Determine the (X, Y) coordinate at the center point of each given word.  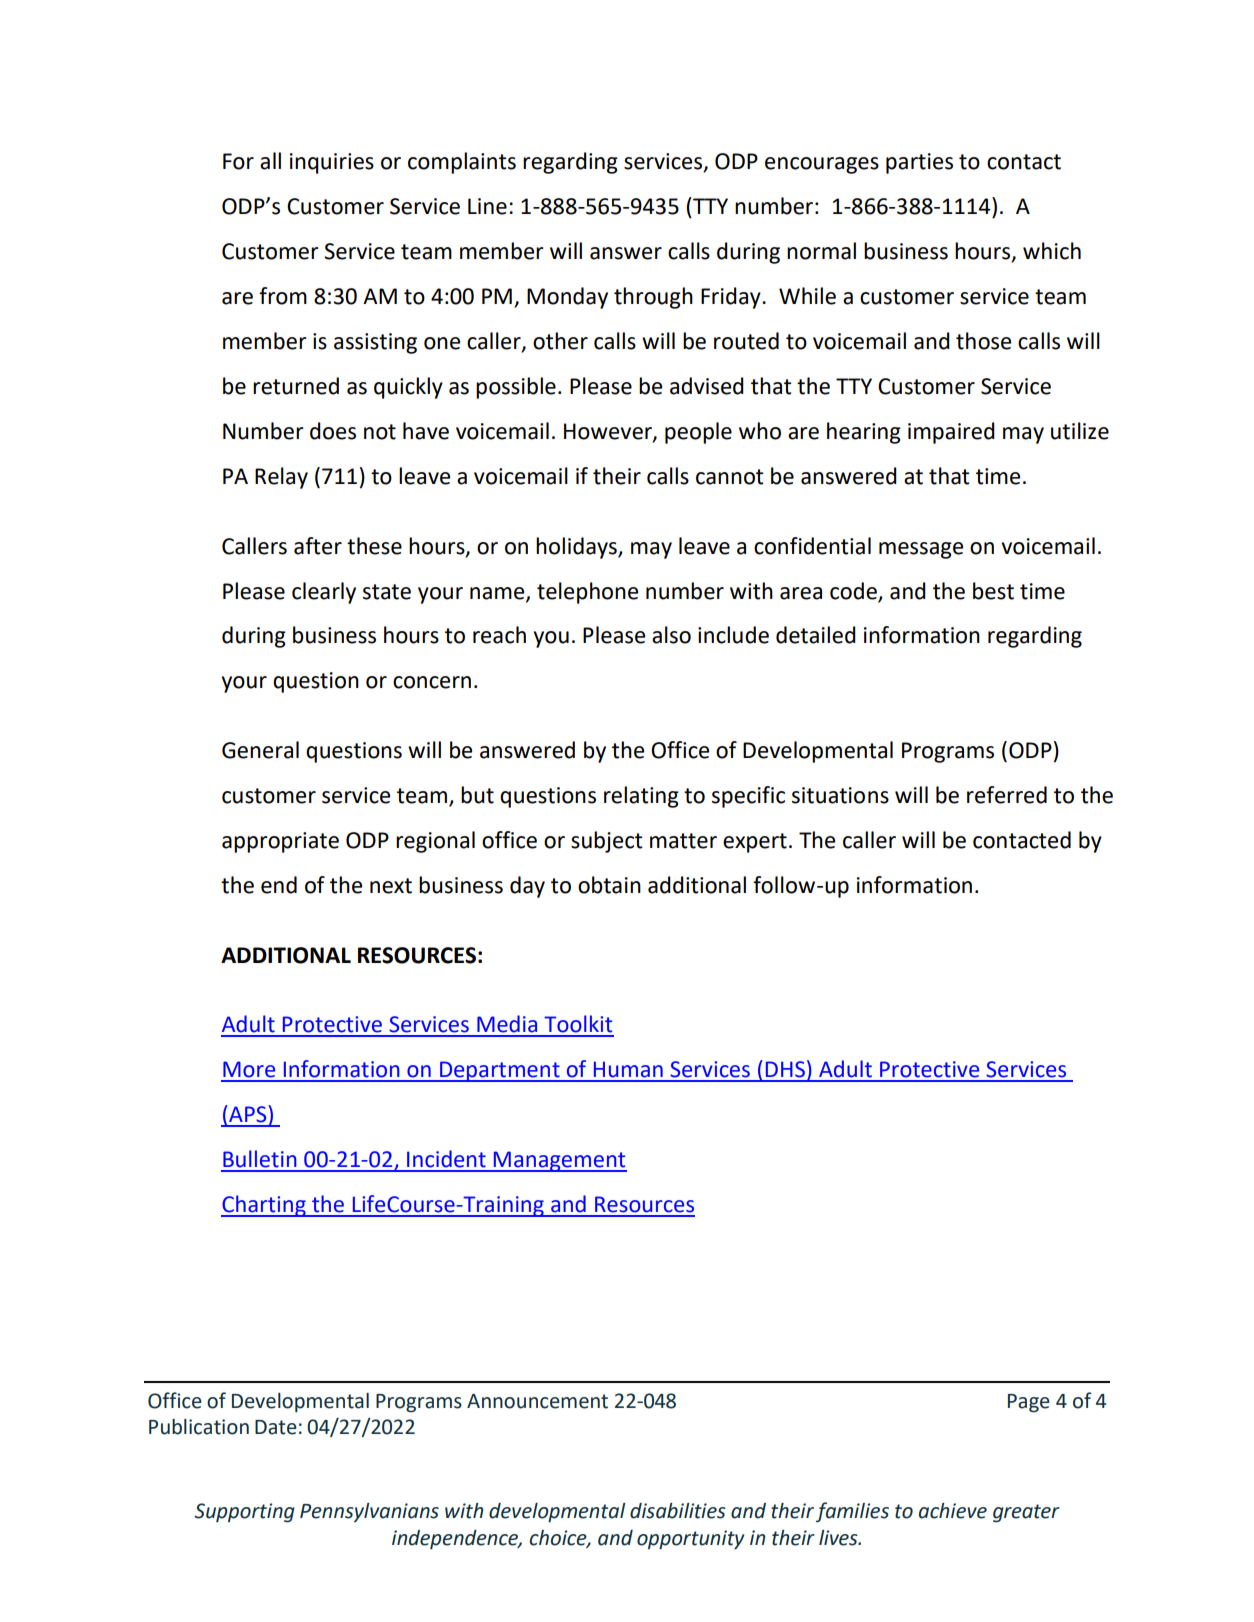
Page (1029, 1403)
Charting (264, 1206)
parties (919, 163)
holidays (577, 548)
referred (1007, 795)
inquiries (332, 163)
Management (559, 1161)
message (921, 550)
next (391, 886)
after (318, 546)
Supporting (244, 1513)
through (653, 298)
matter (683, 841)
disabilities (678, 1511)
